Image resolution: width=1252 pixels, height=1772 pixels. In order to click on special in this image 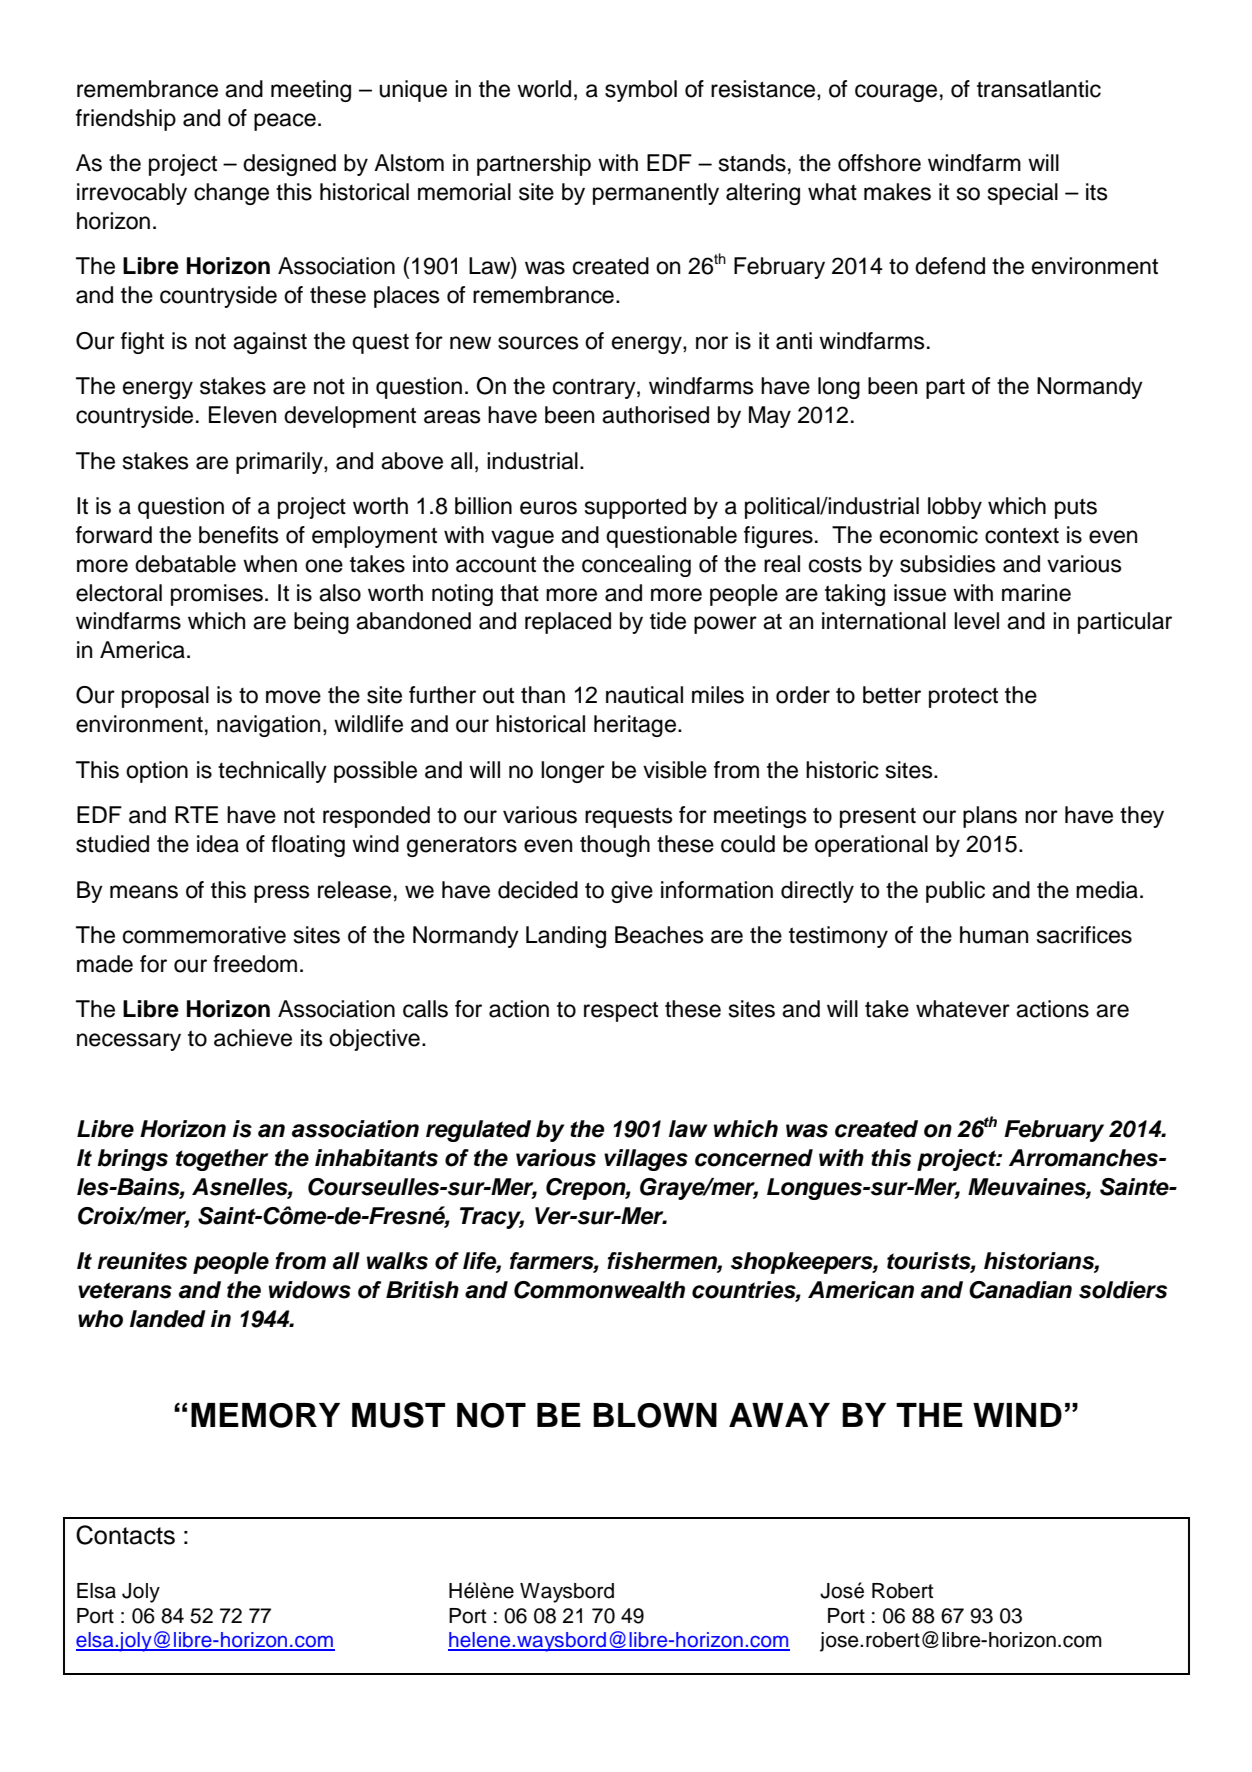, I will do `click(1023, 194)`.
